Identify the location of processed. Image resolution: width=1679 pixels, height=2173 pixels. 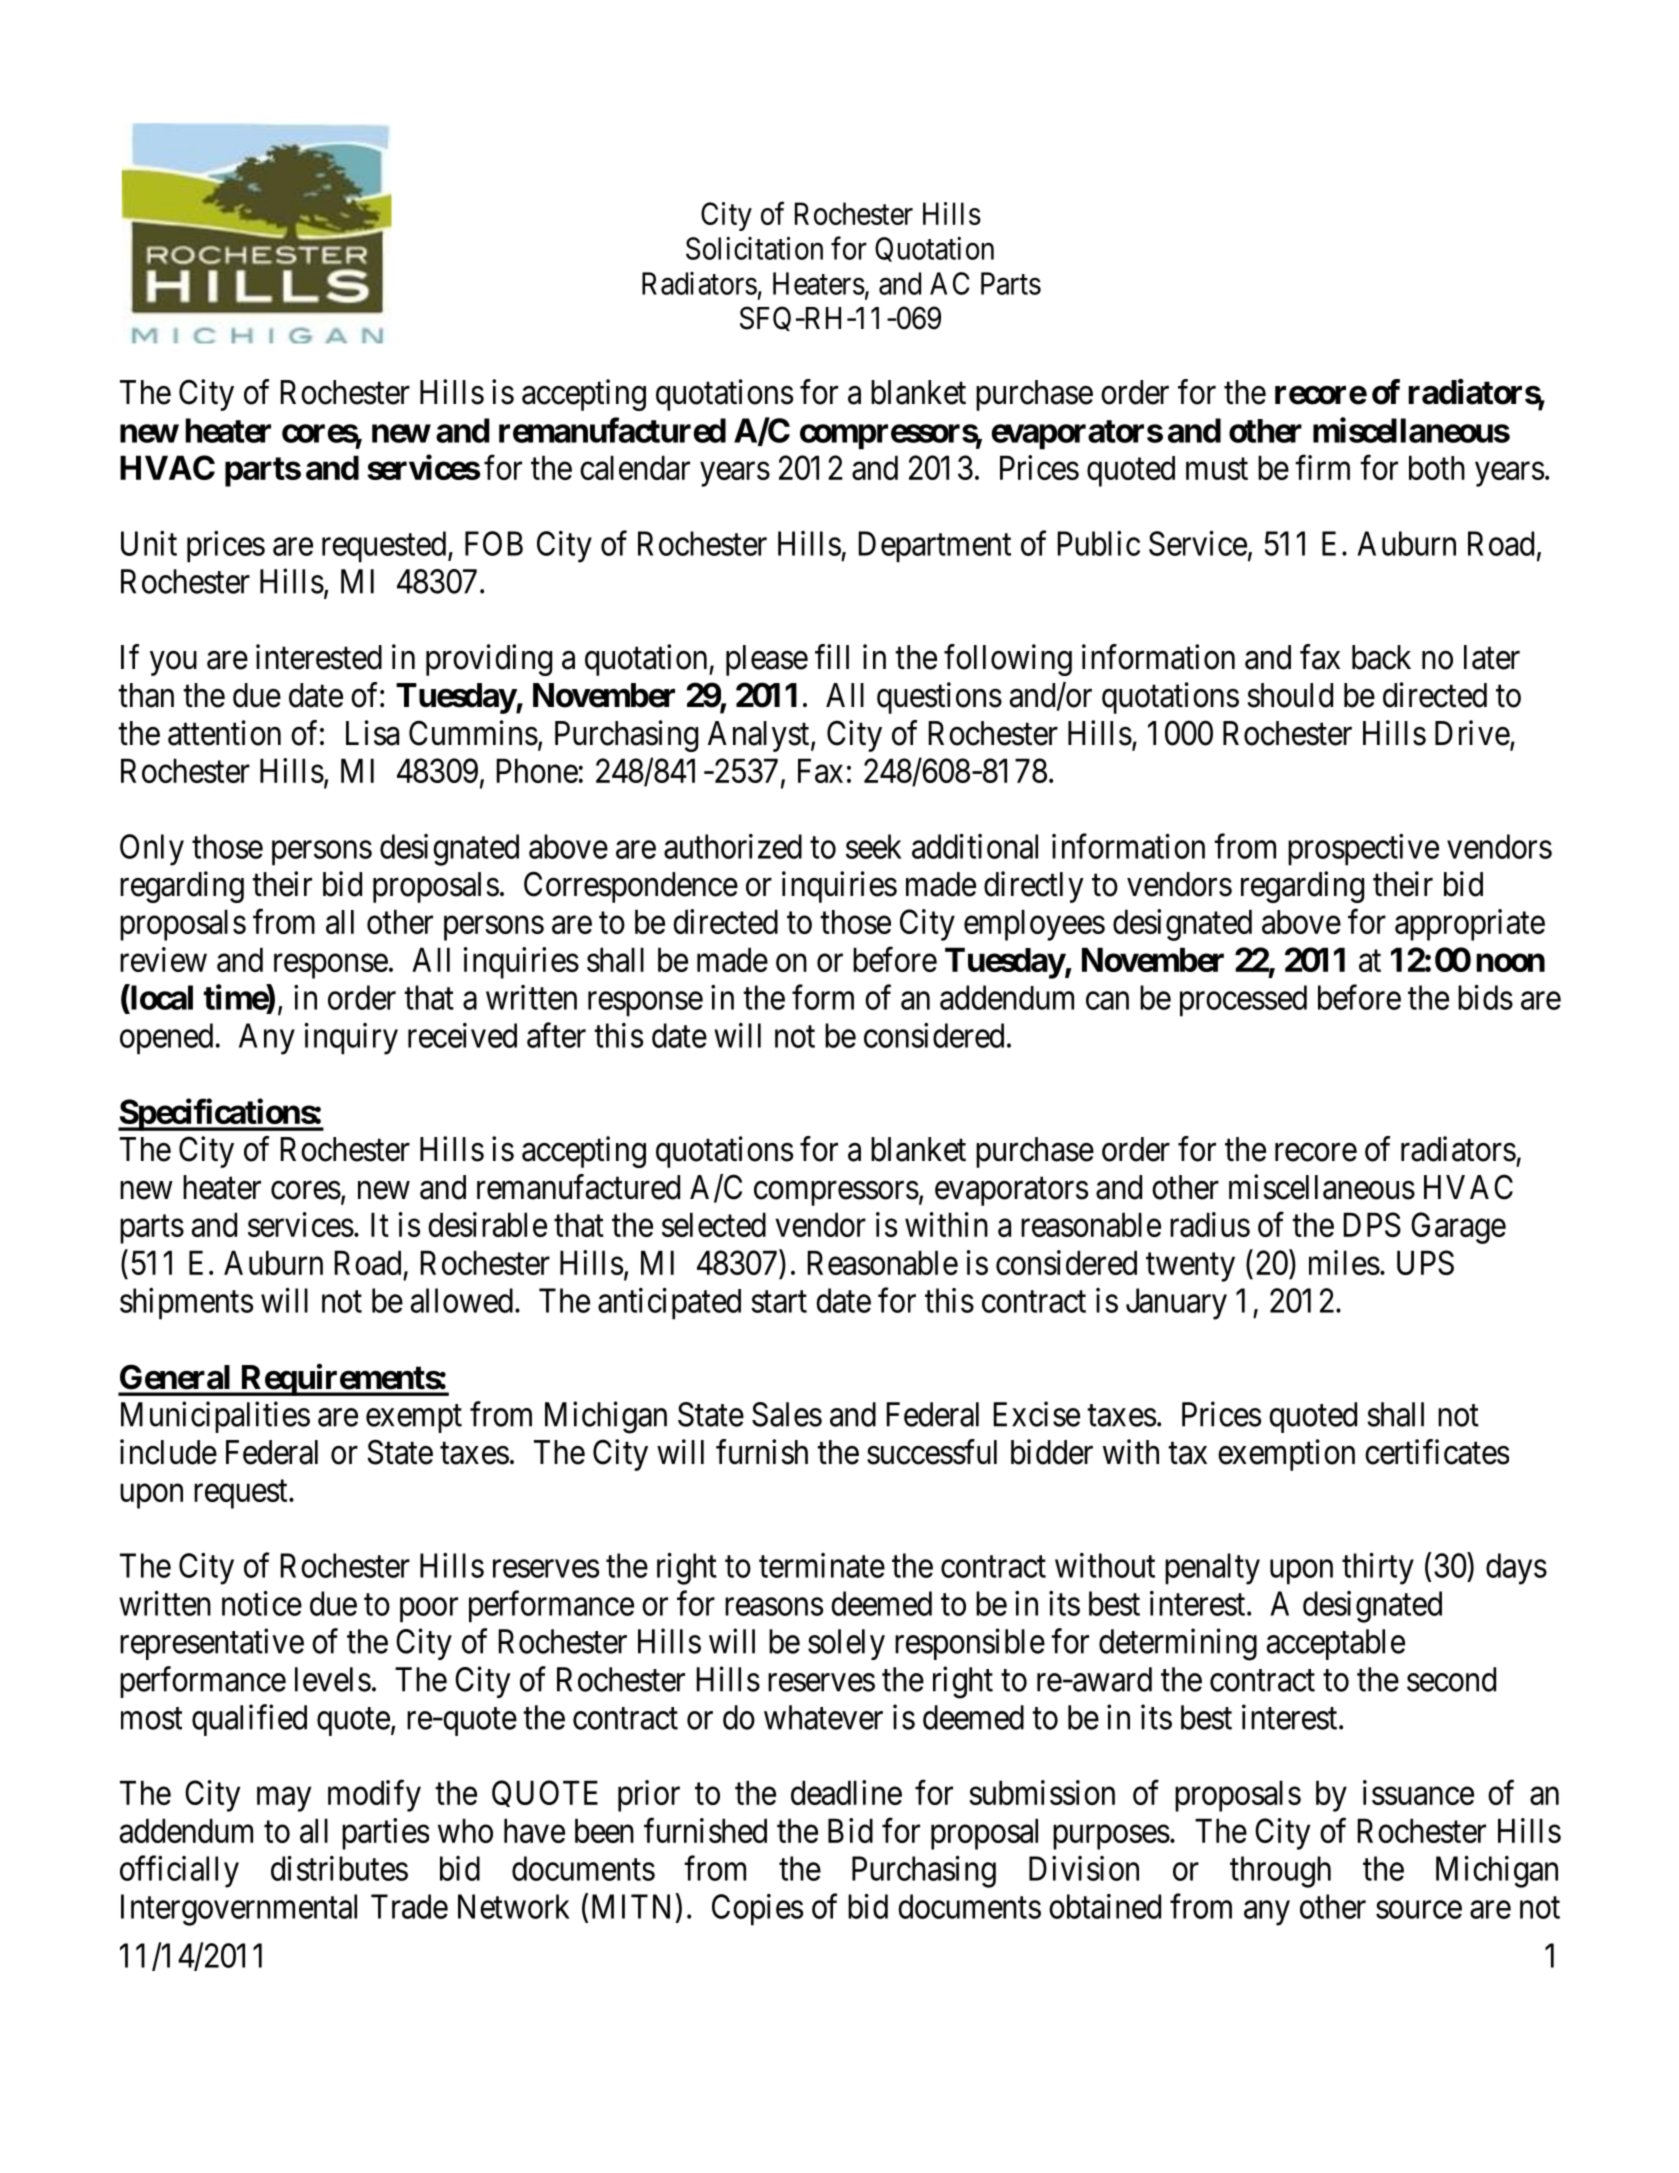
(1243, 1001).
